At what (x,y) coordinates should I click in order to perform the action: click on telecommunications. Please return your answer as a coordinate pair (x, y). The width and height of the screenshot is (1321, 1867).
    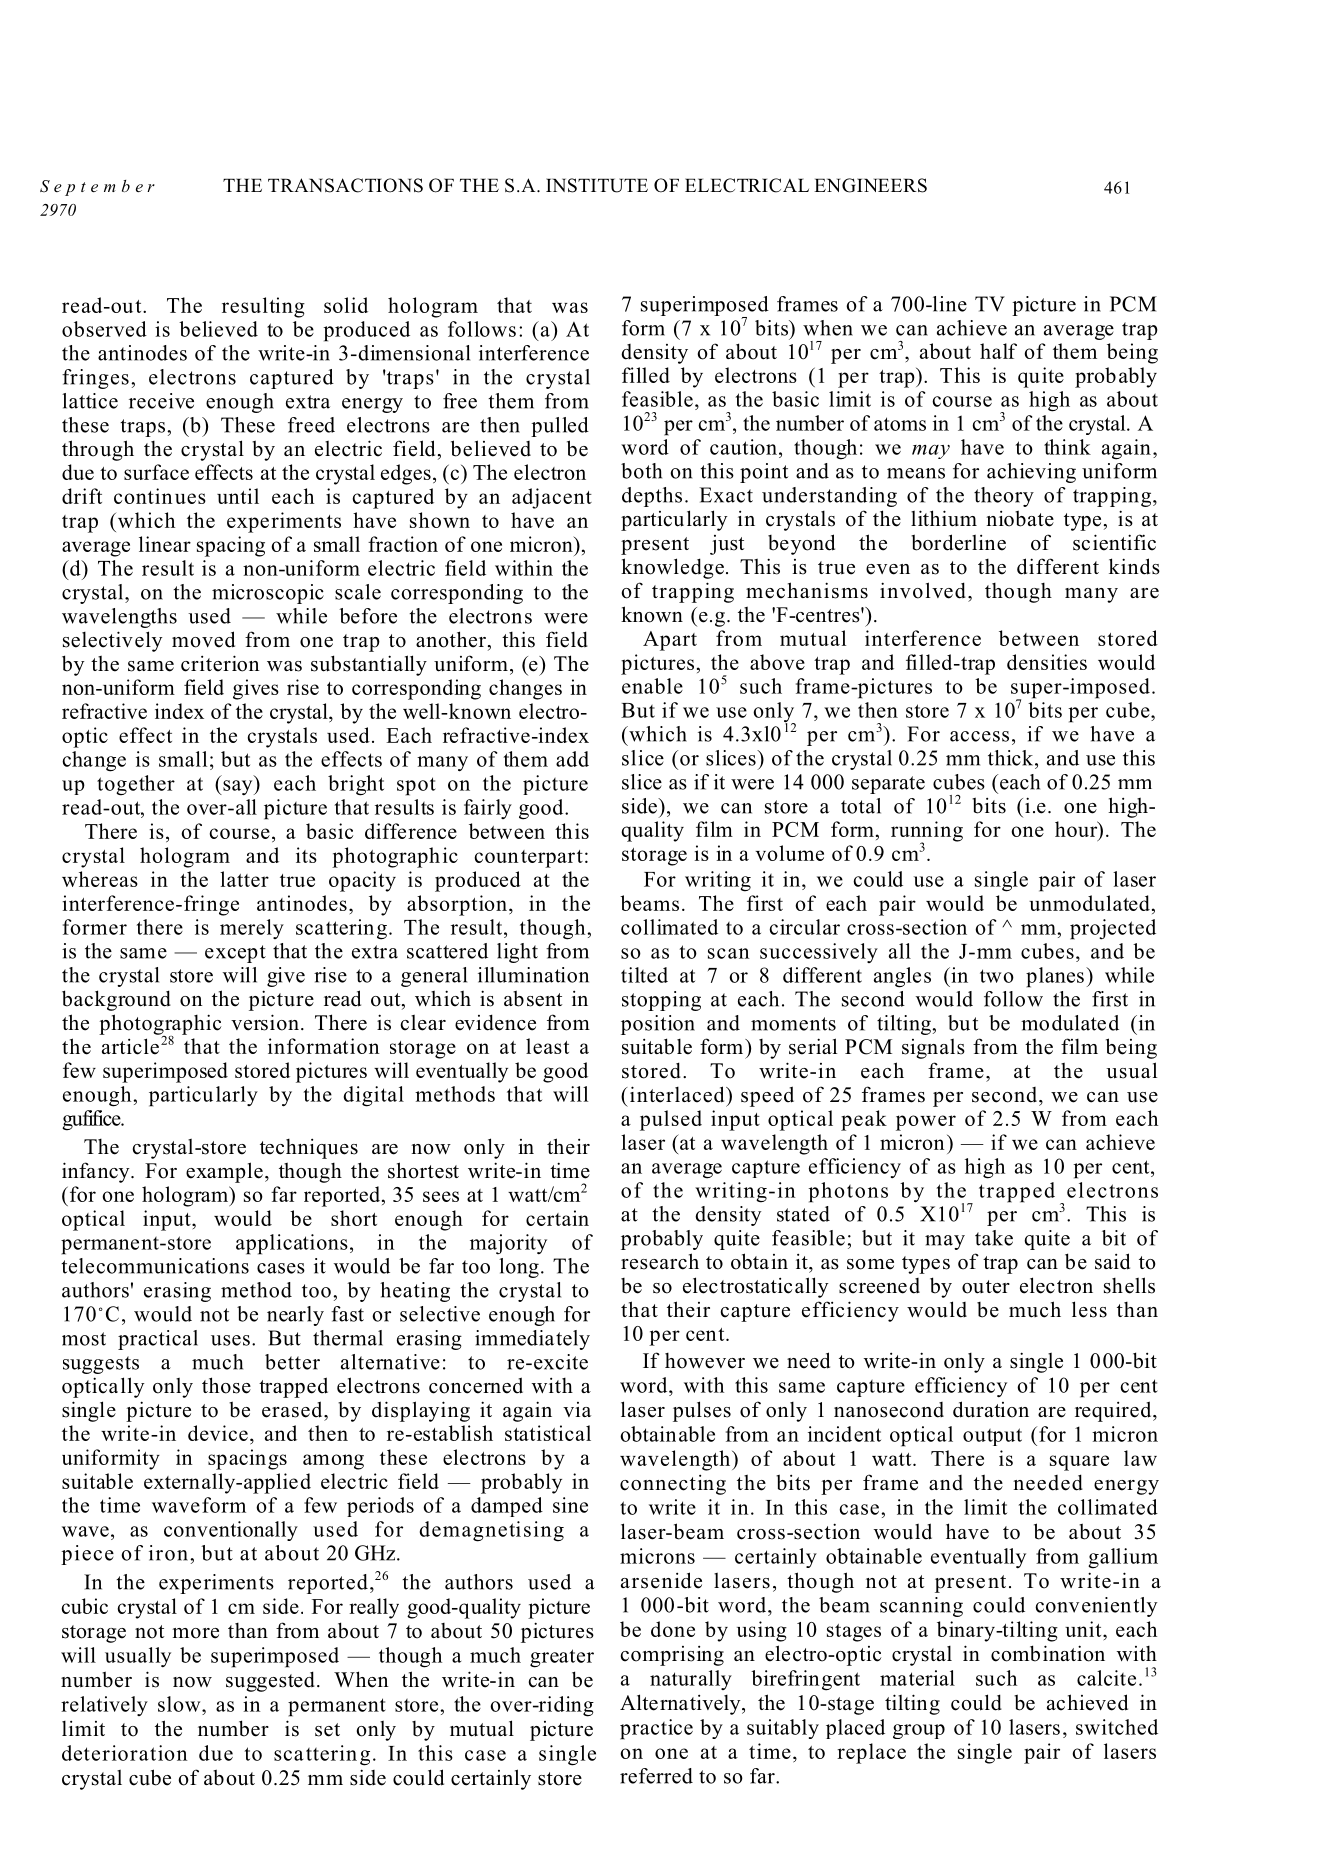
    Looking at the image, I should click on (155, 1266).
